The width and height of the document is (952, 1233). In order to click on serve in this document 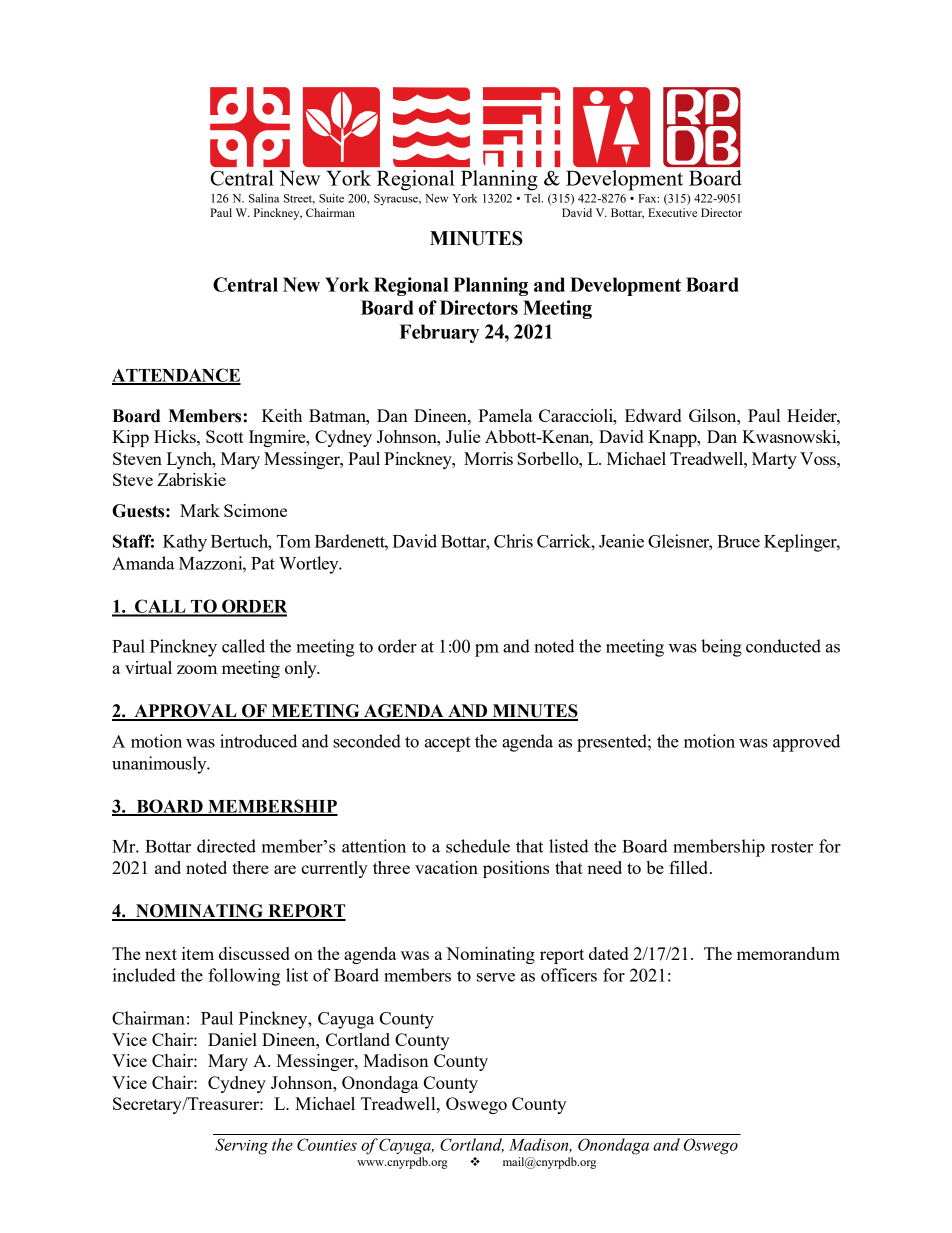, I will do `click(496, 977)`.
